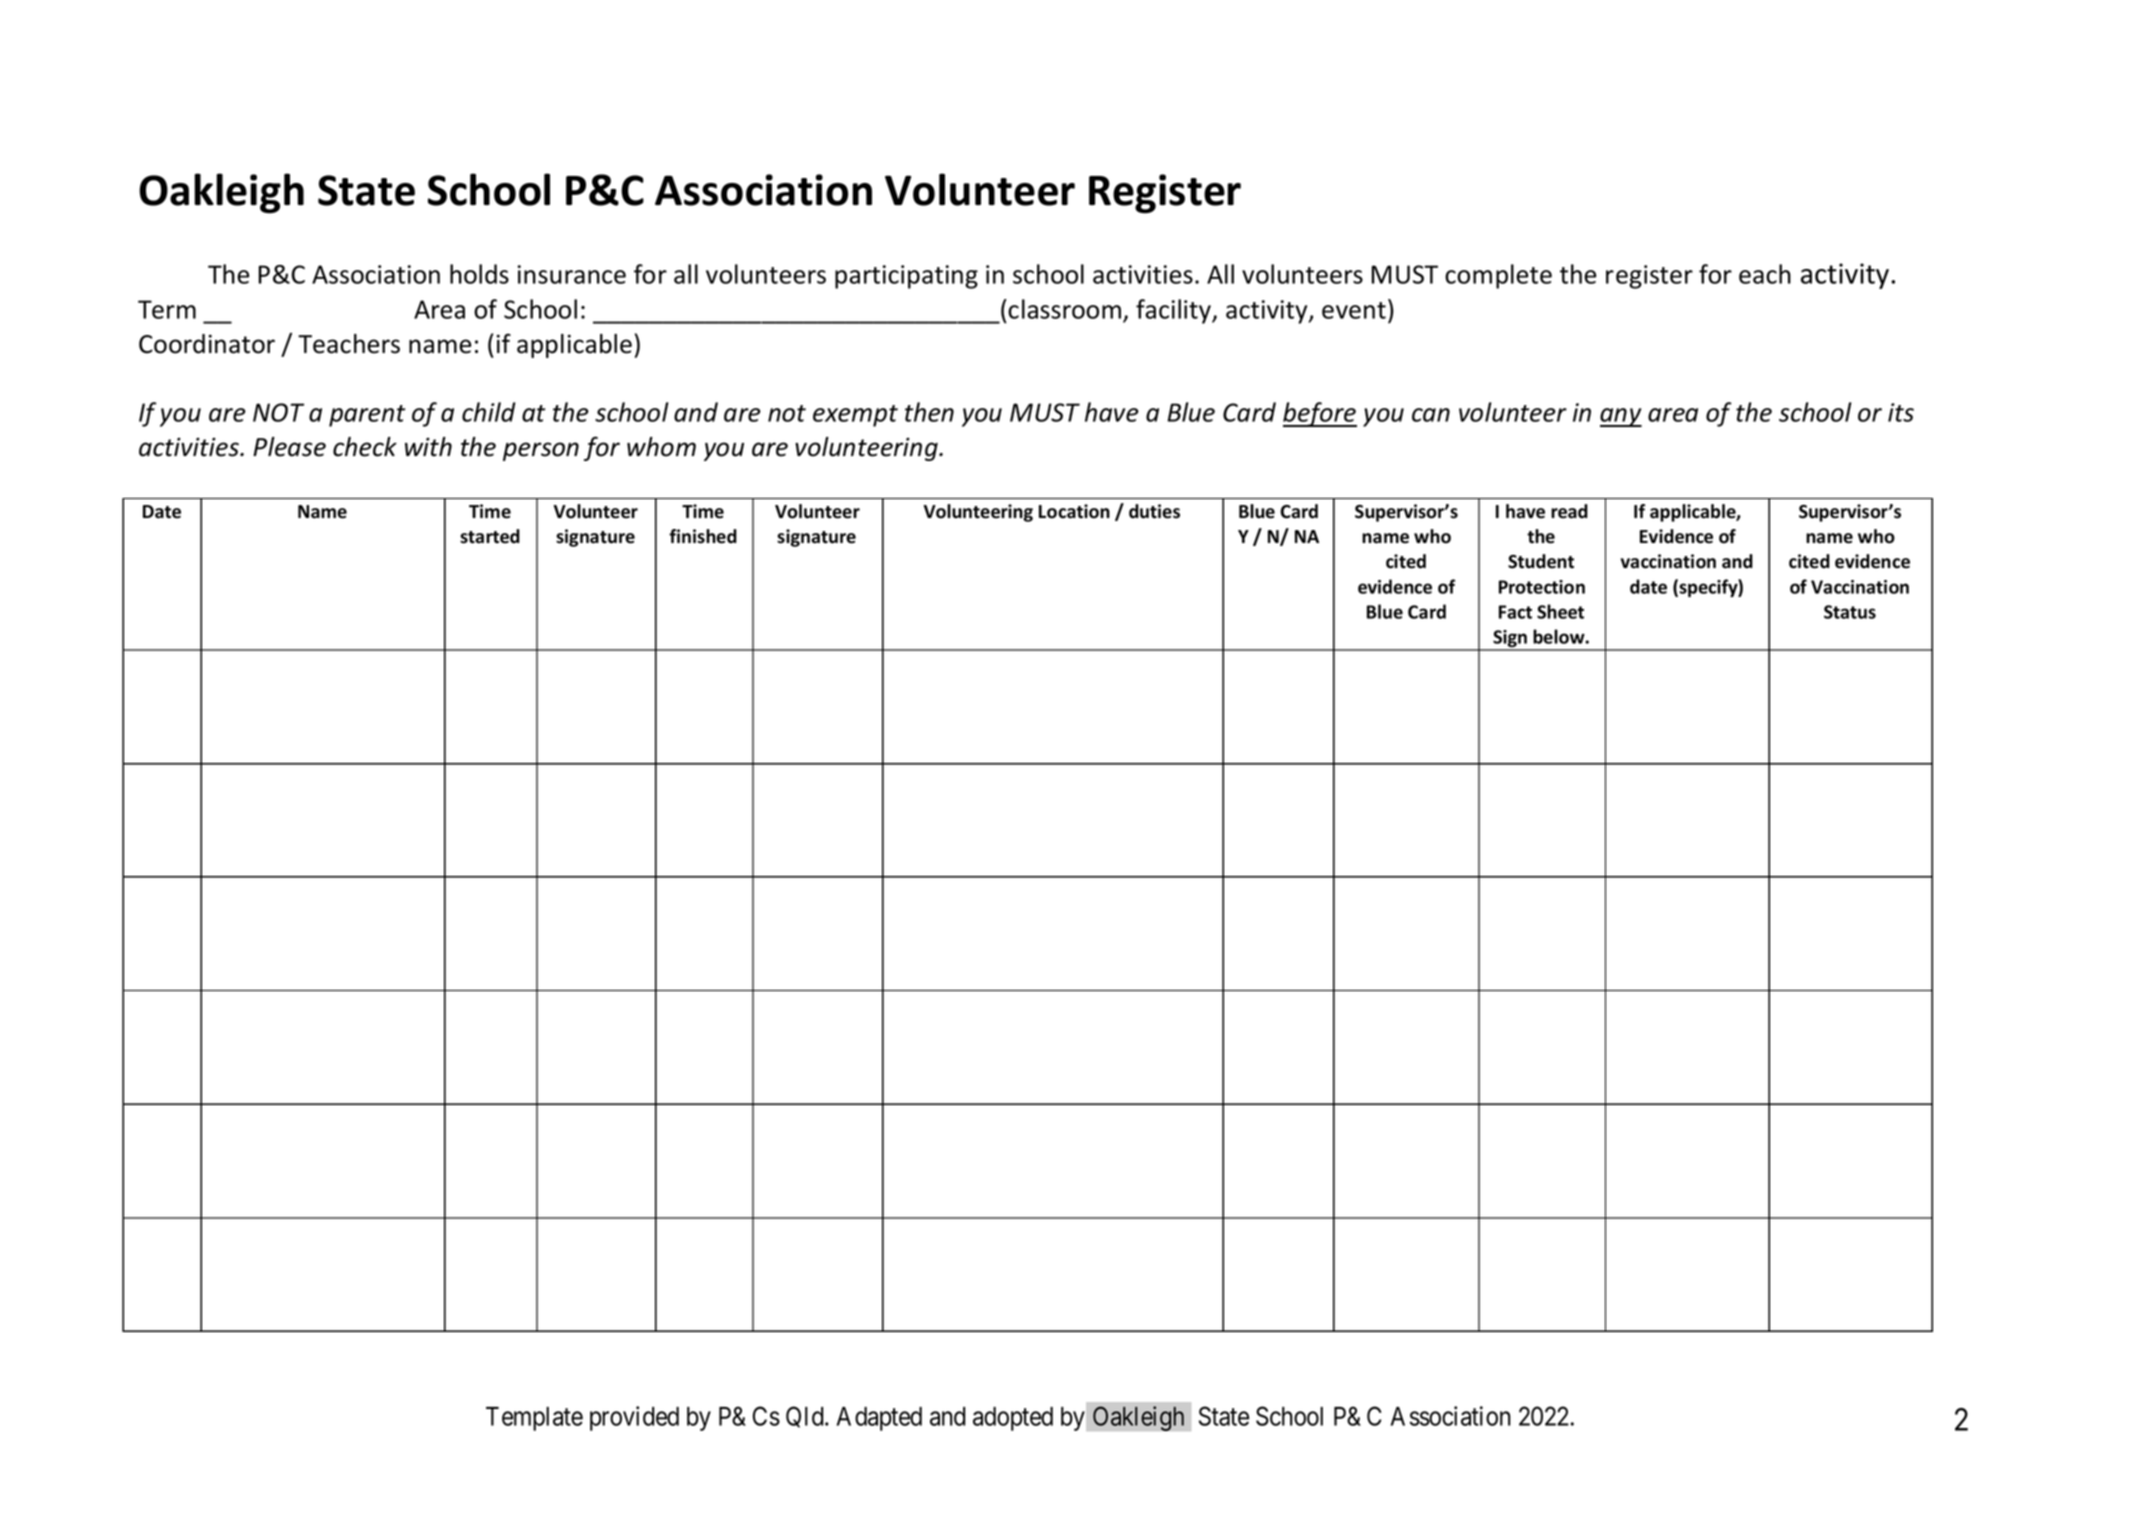  What do you see at coordinates (906, 277) in the screenshot?
I see `participating` at bounding box center [906, 277].
